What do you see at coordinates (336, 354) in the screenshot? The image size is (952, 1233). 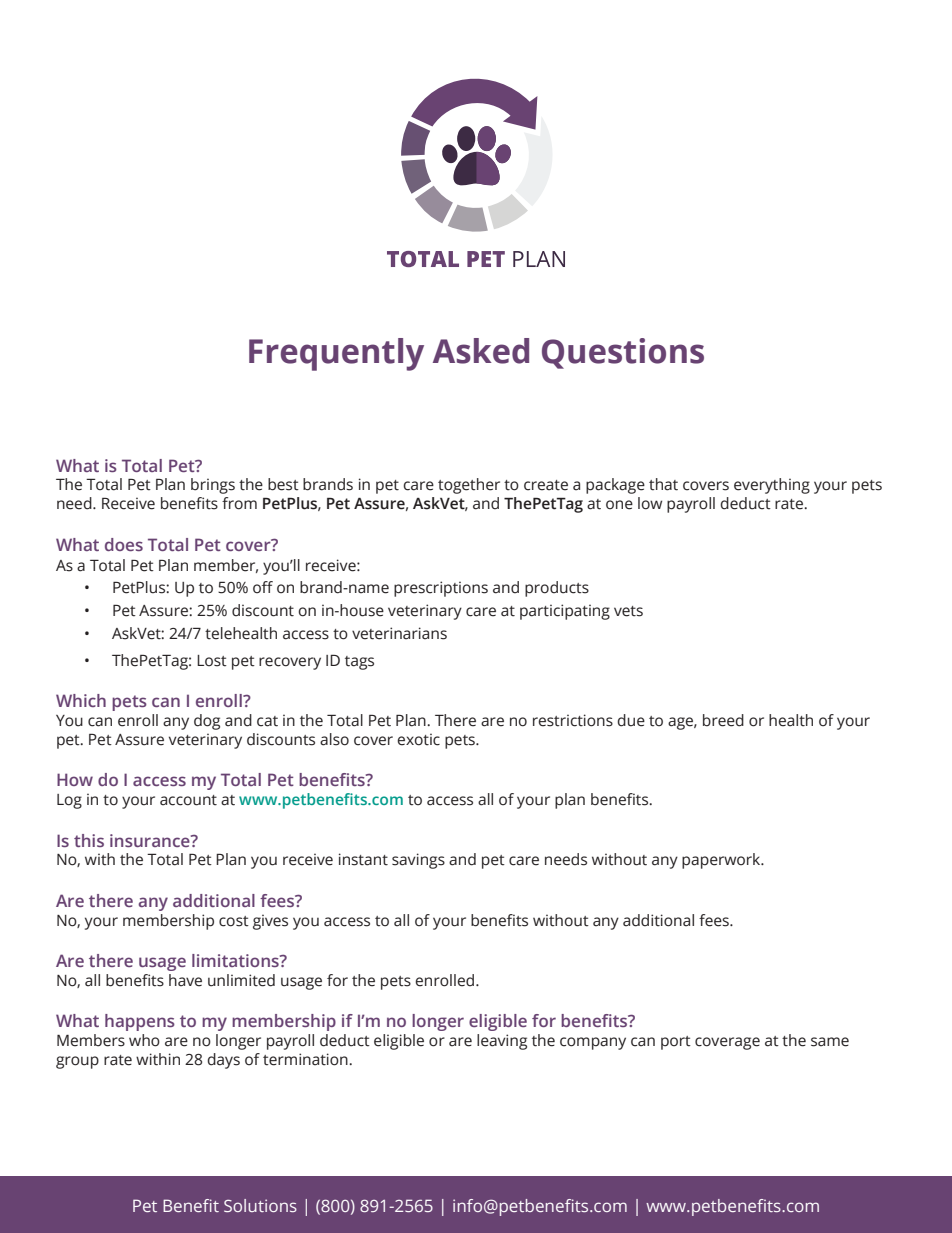 I see `Frequently` at bounding box center [336, 354].
